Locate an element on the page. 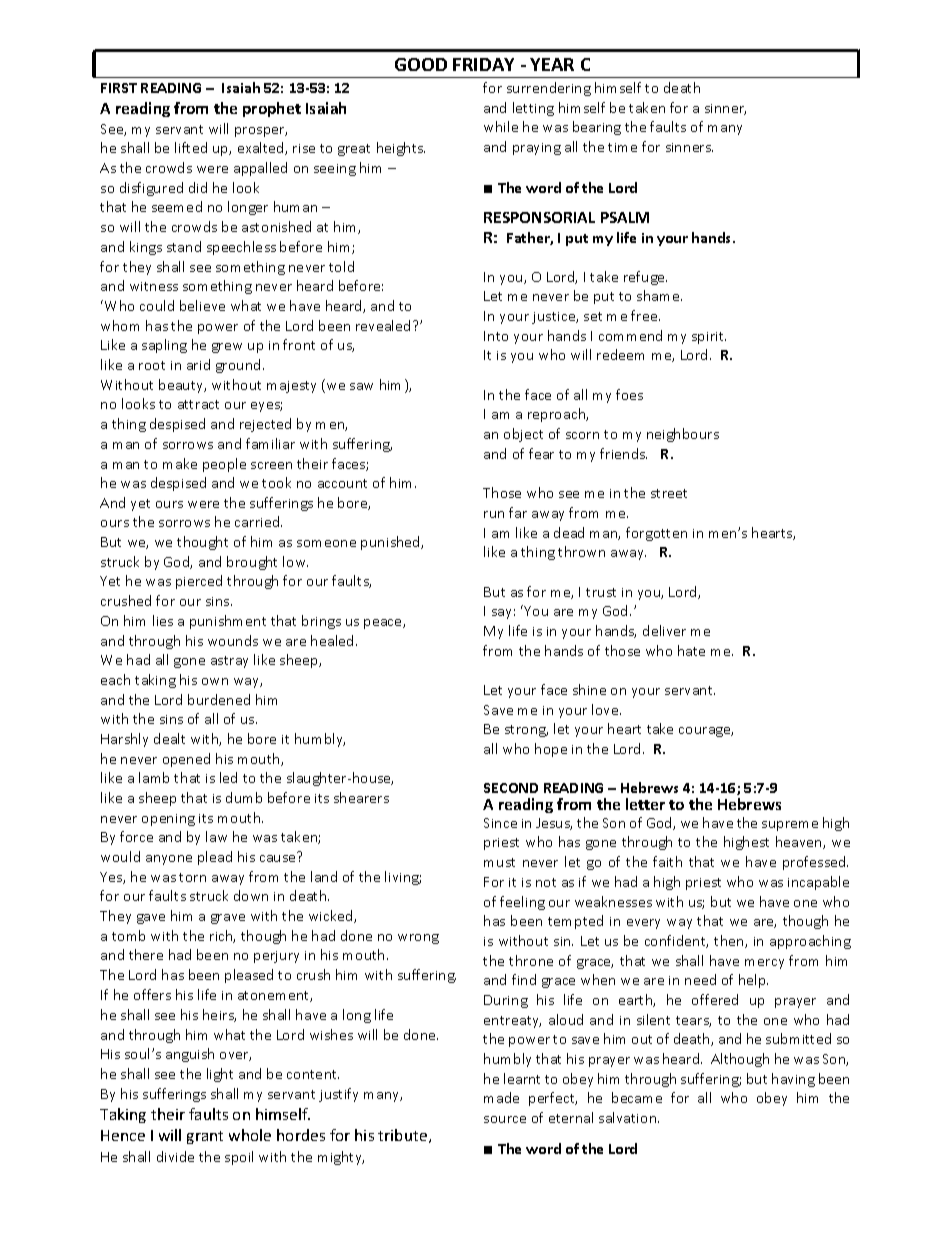  make is located at coordinates (180, 463).
